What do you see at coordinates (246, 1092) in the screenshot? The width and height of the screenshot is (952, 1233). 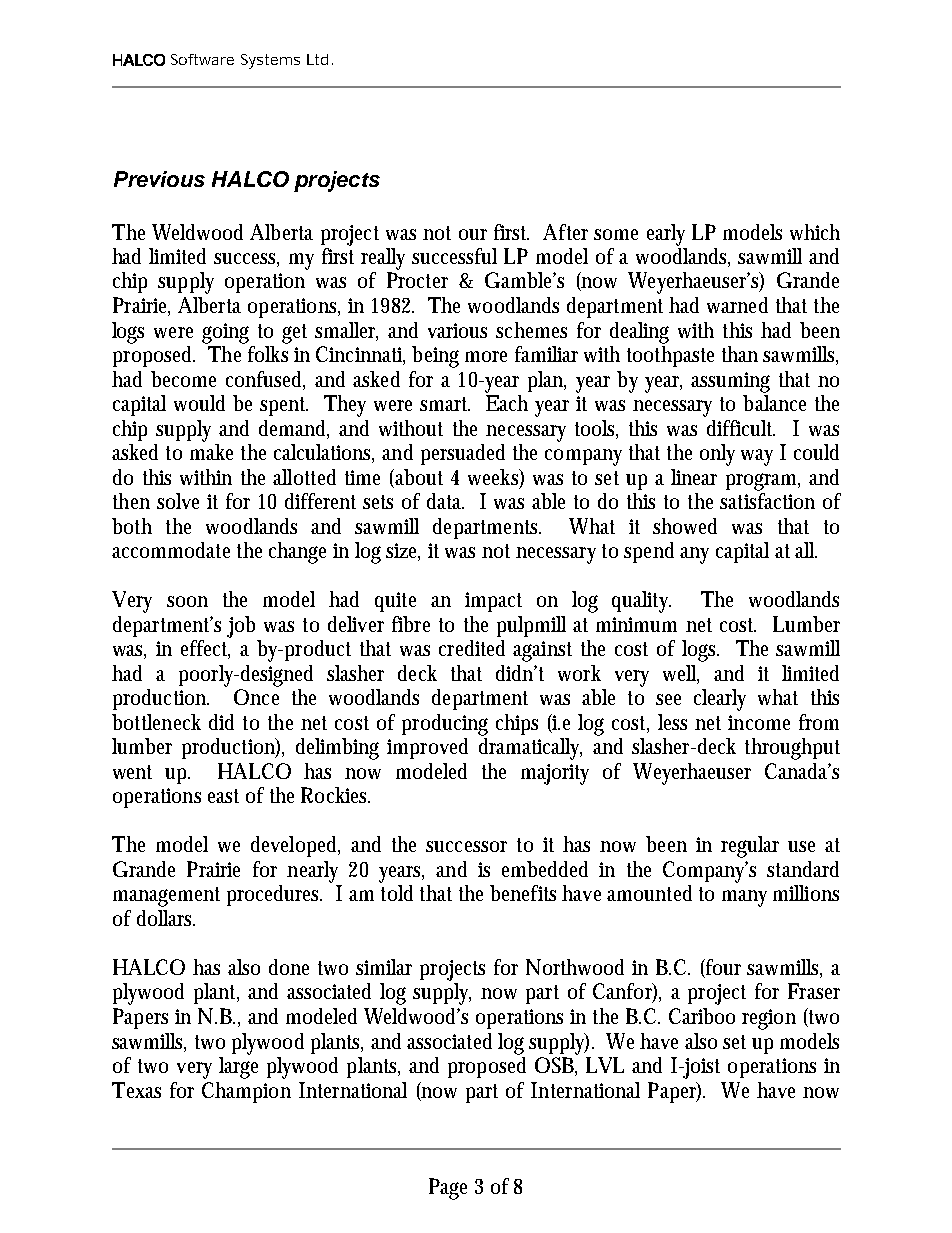 I see `Champion` at bounding box center [246, 1092].
